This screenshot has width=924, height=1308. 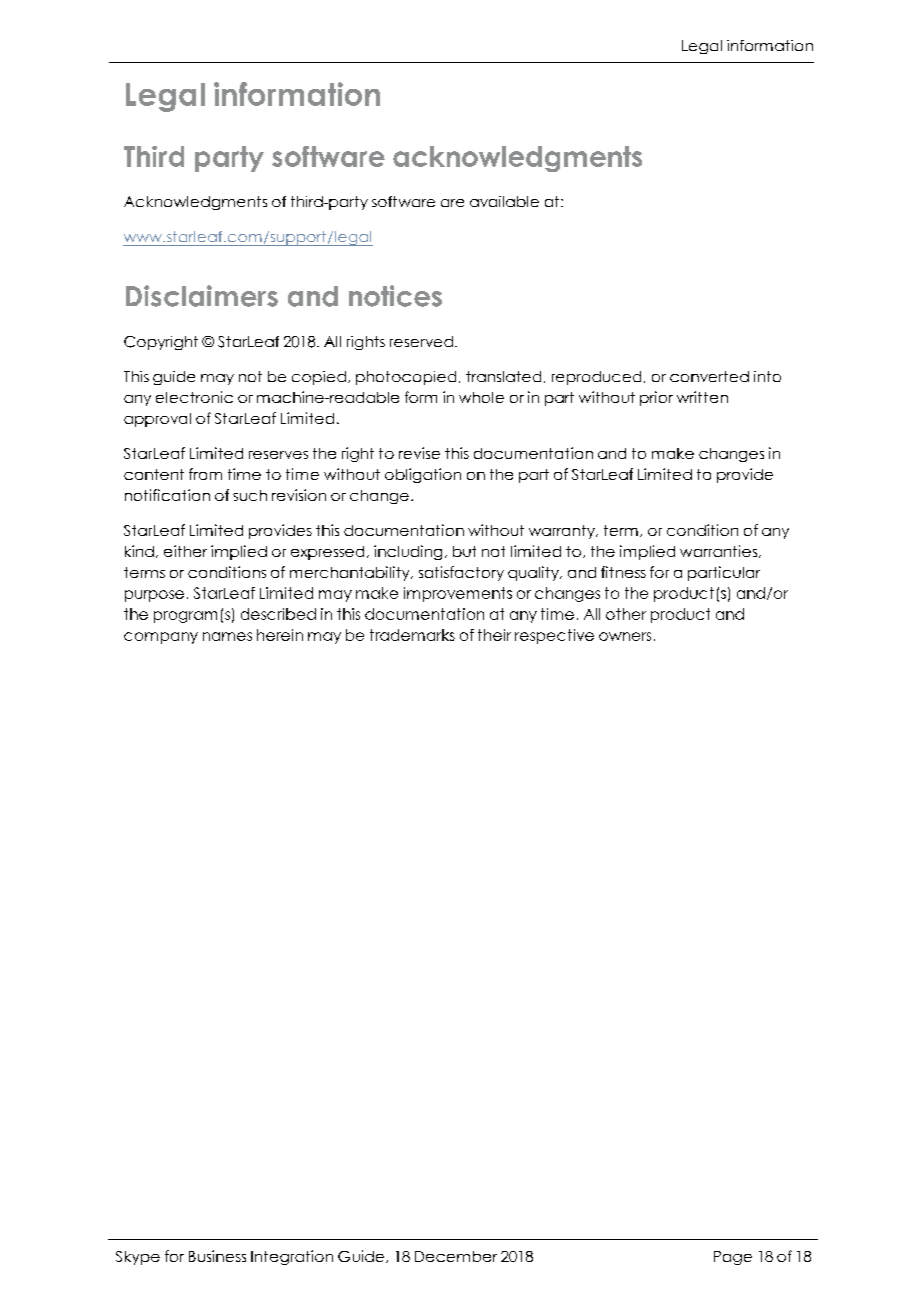 I want to click on their, so click(x=494, y=635).
